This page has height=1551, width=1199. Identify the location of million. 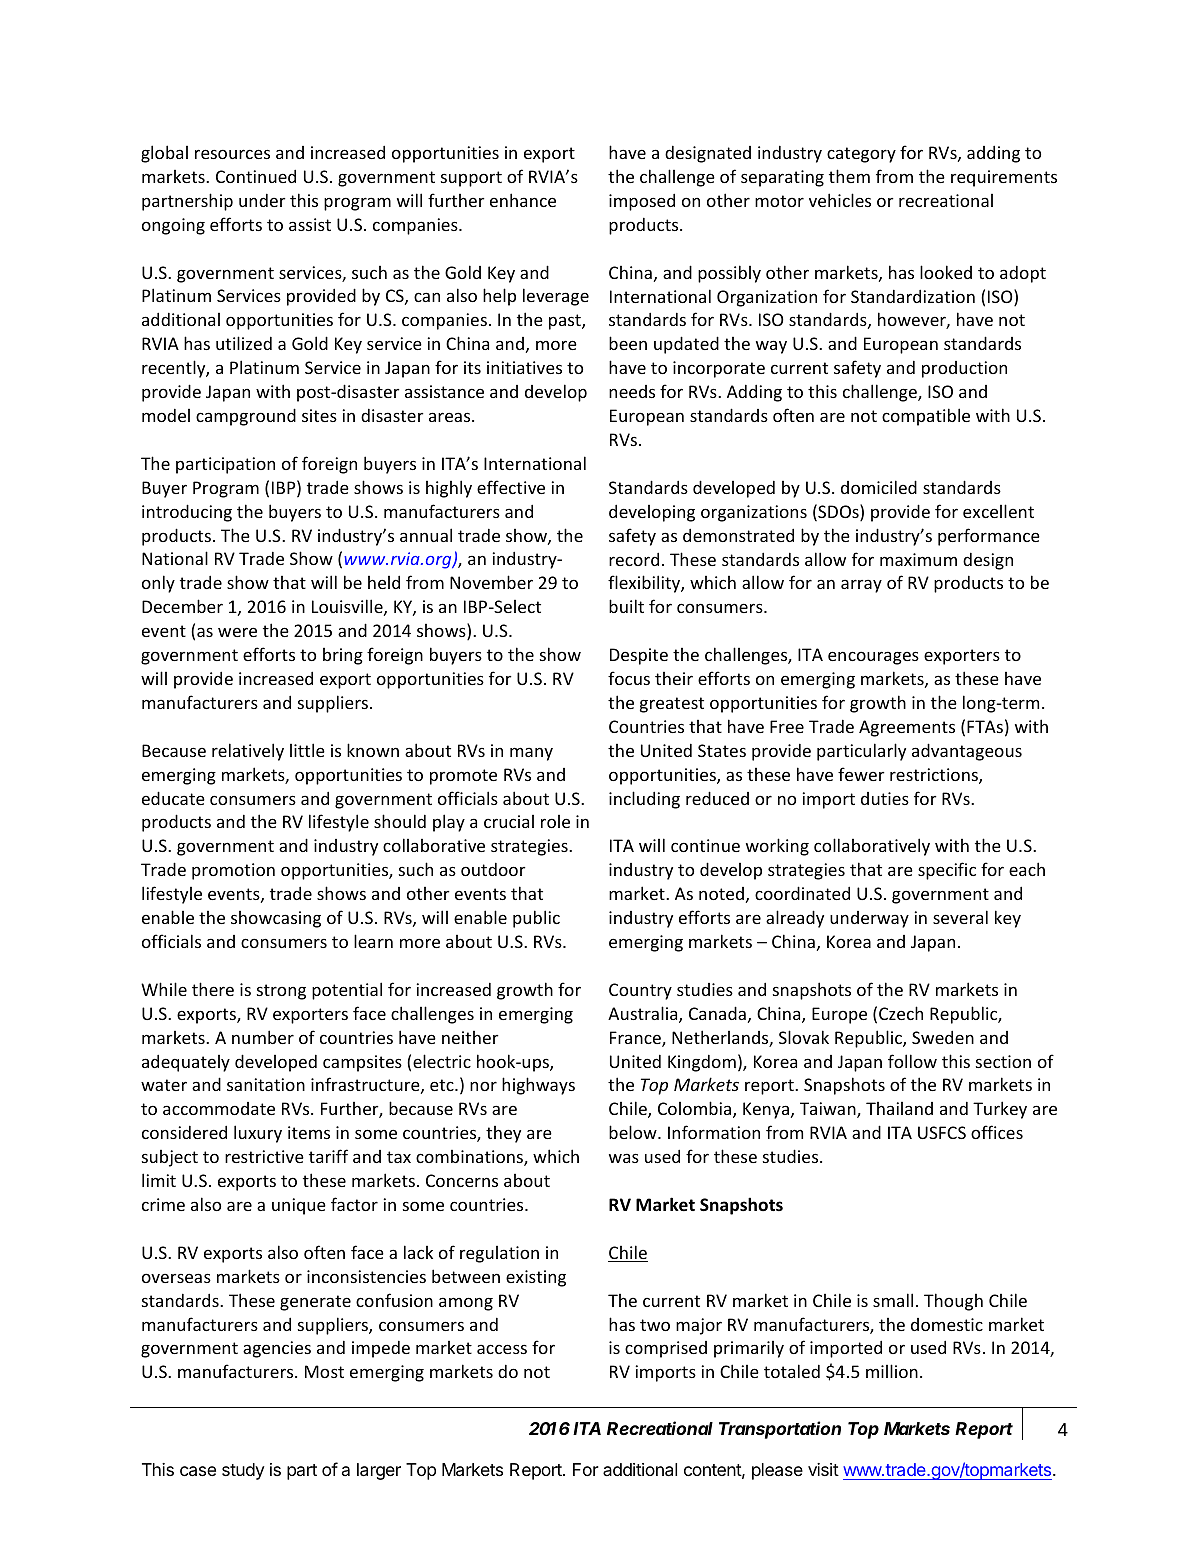
(892, 1371).
